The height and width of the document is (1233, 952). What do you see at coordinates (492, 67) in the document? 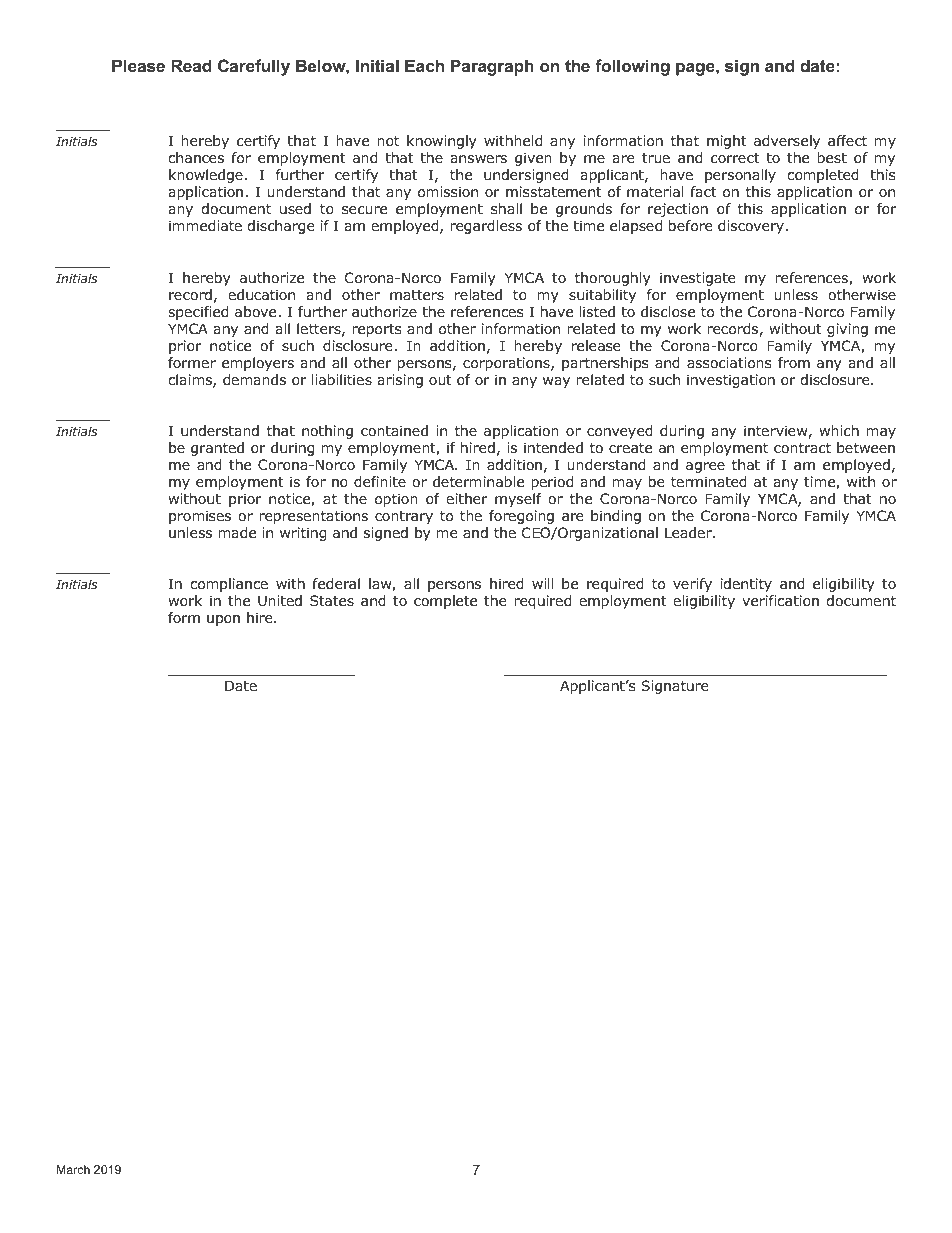
I see `Paragraph` at bounding box center [492, 67].
